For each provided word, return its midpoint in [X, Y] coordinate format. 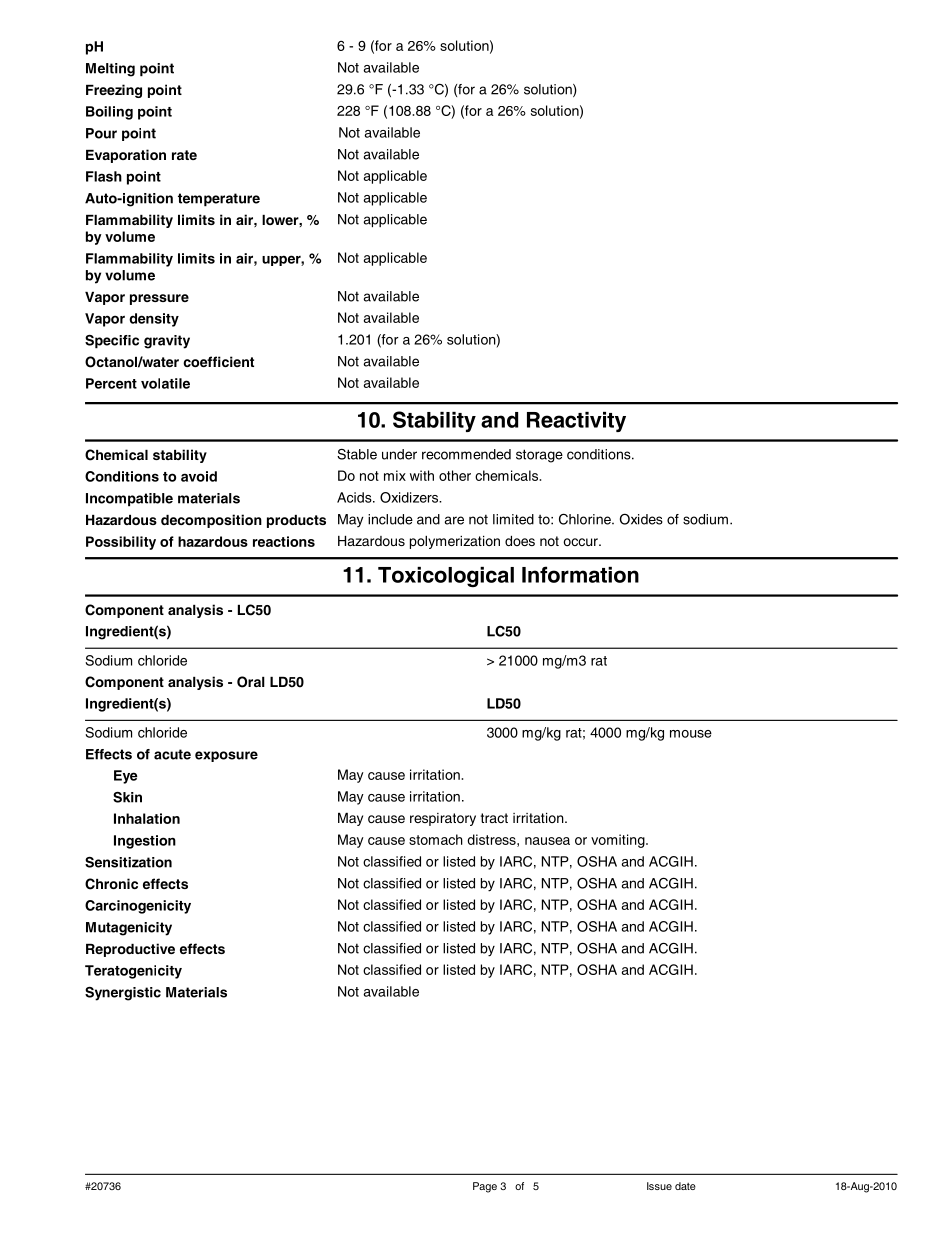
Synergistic [123, 994]
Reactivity [576, 422]
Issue [659, 1186]
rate [184, 155]
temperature [219, 200]
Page [485, 1187]
